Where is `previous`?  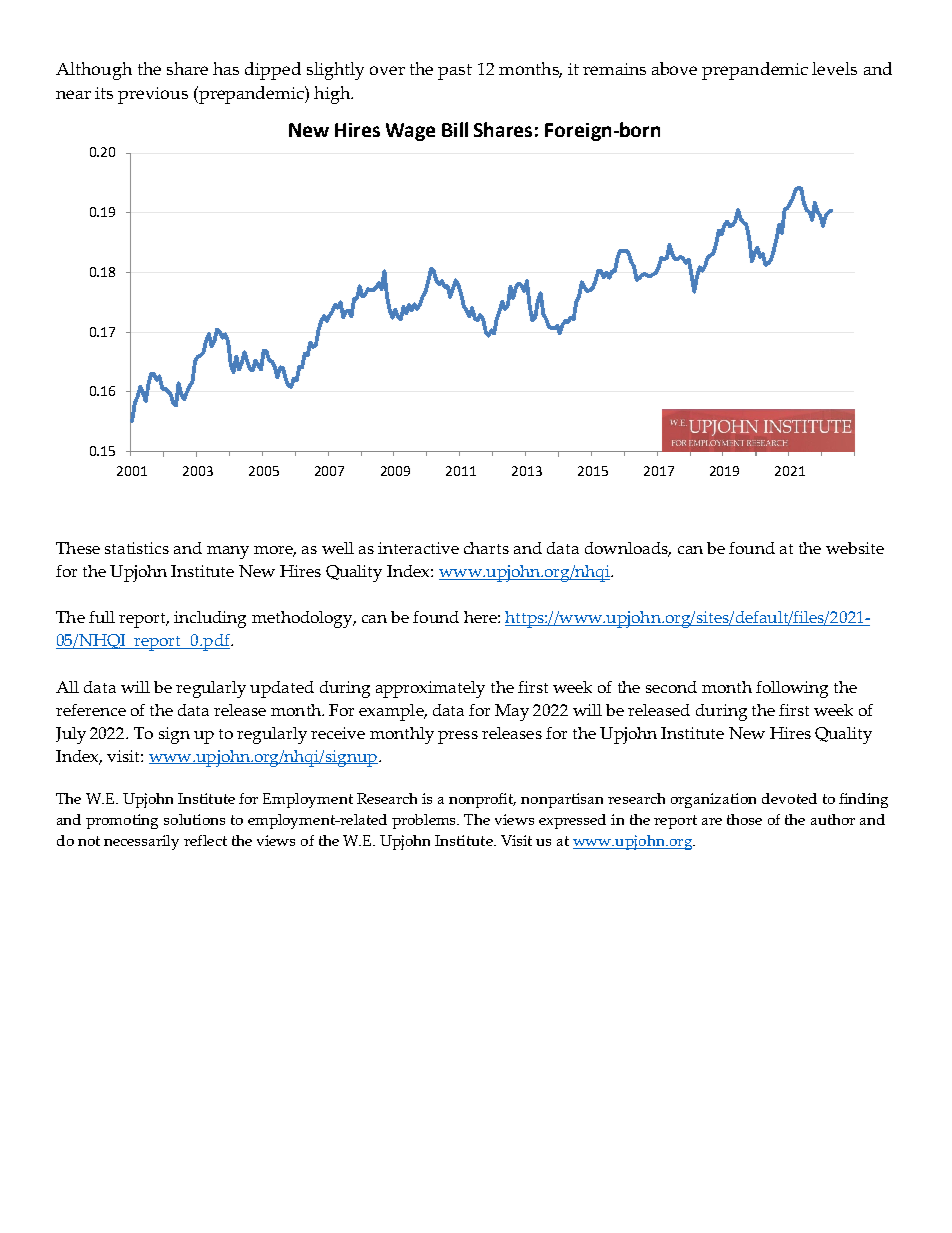
previous is located at coordinates (153, 95).
